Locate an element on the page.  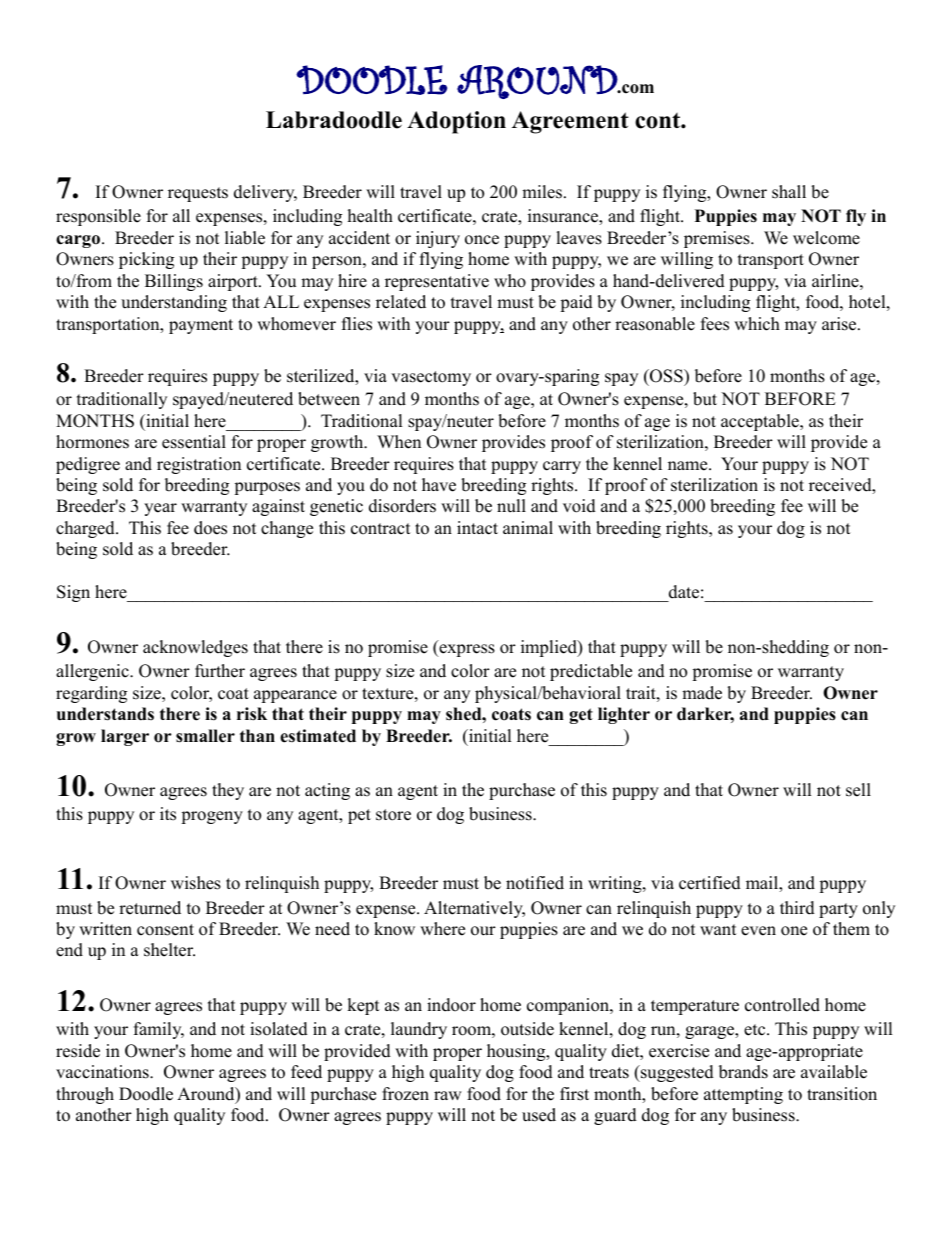
requests is located at coordinates (198, 194).
